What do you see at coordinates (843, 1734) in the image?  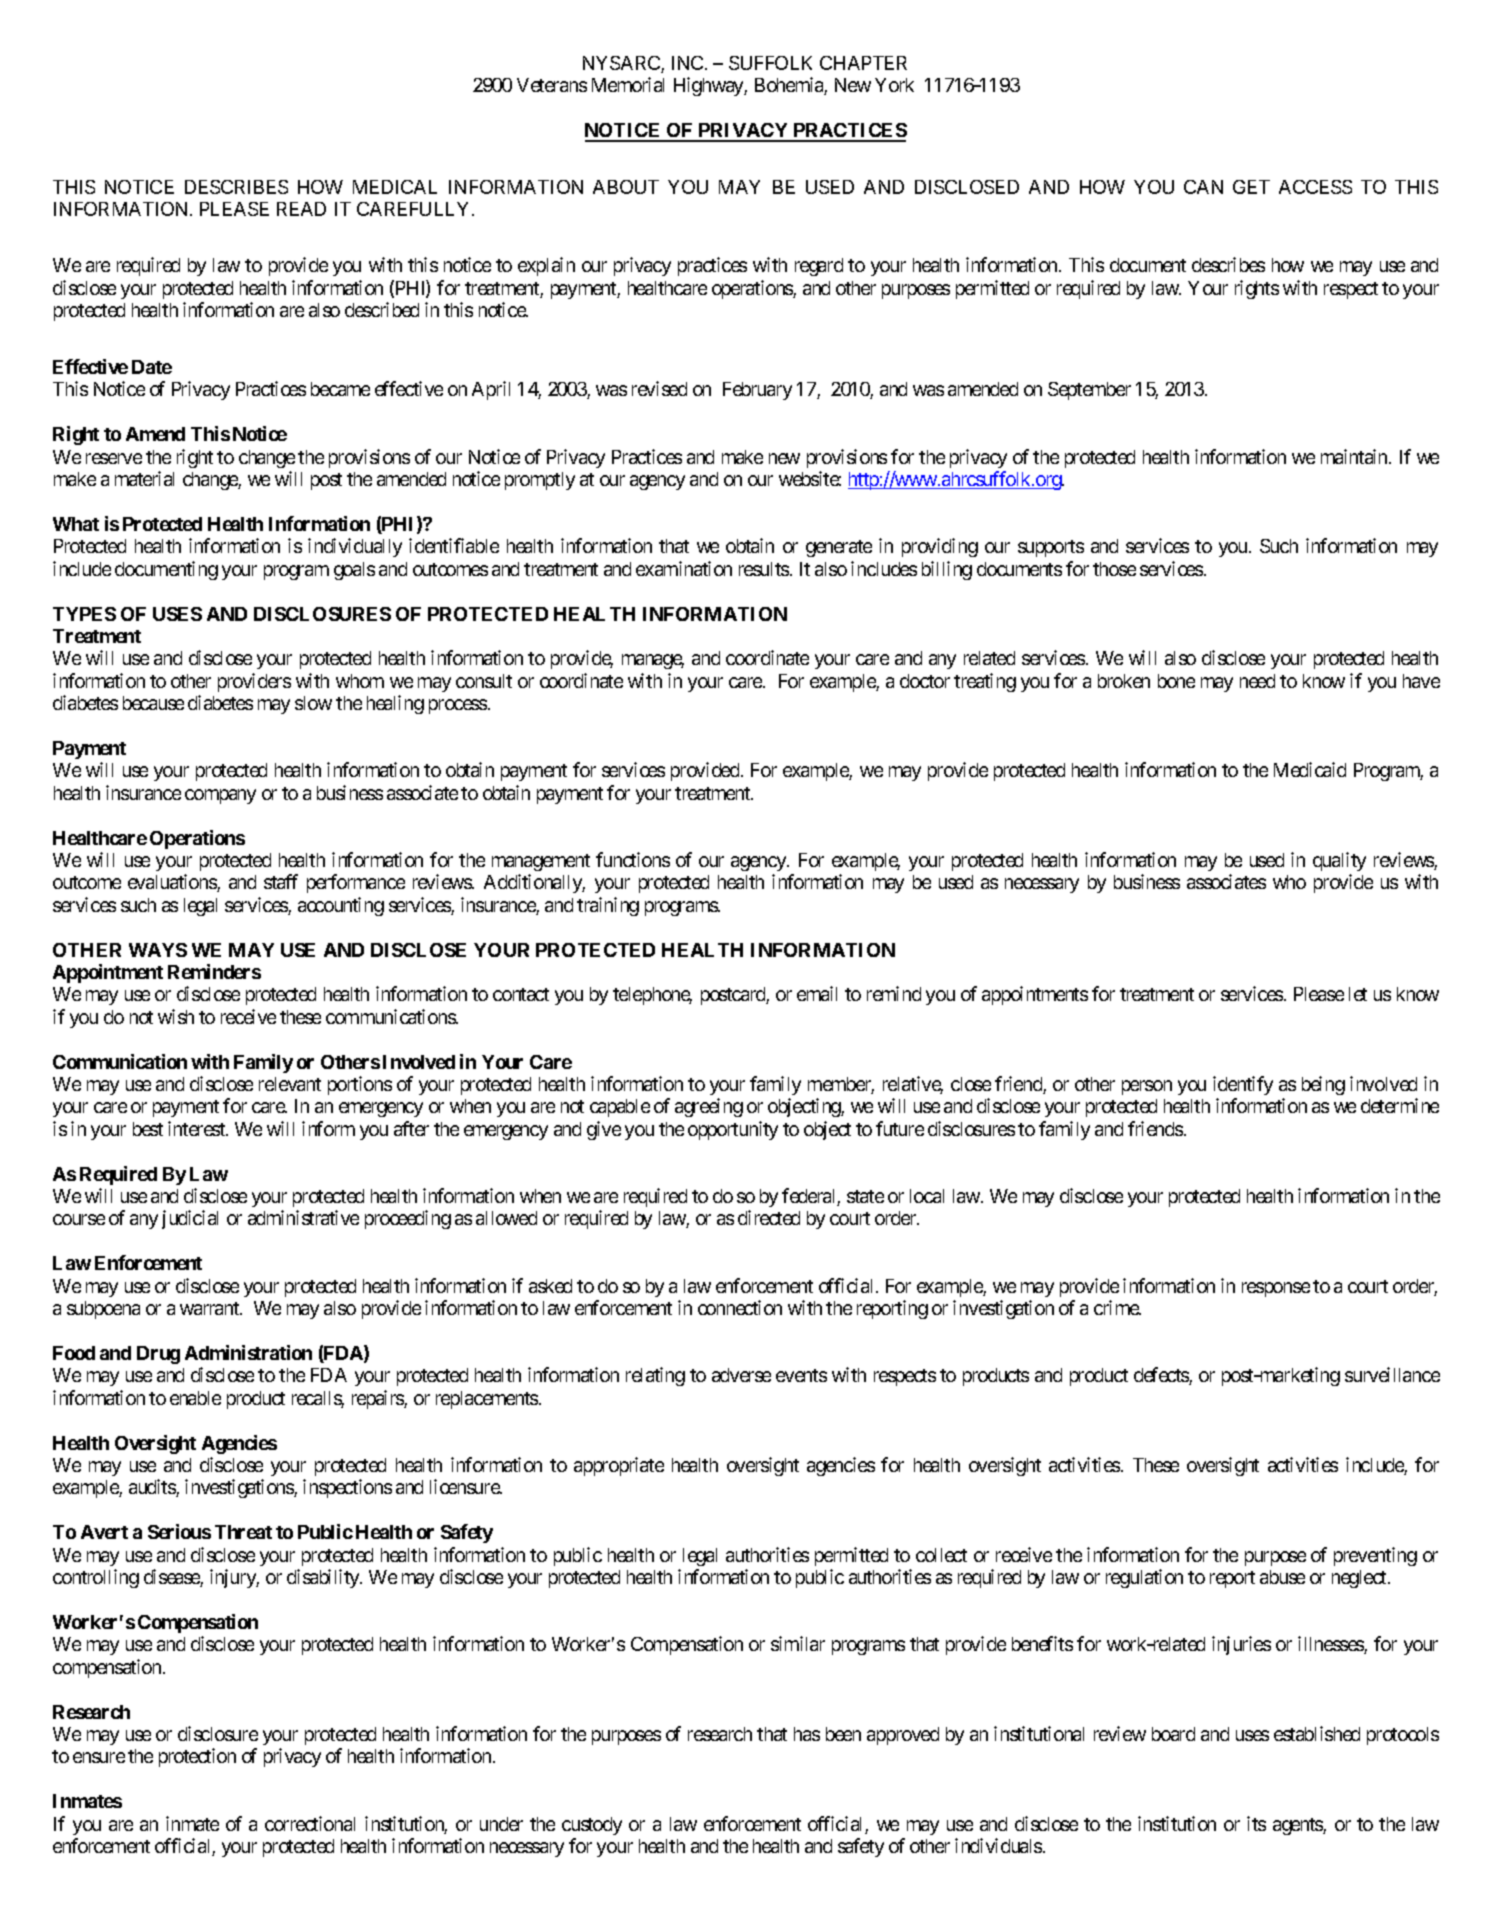 I see `been` at bounding box center [843, 1734].
